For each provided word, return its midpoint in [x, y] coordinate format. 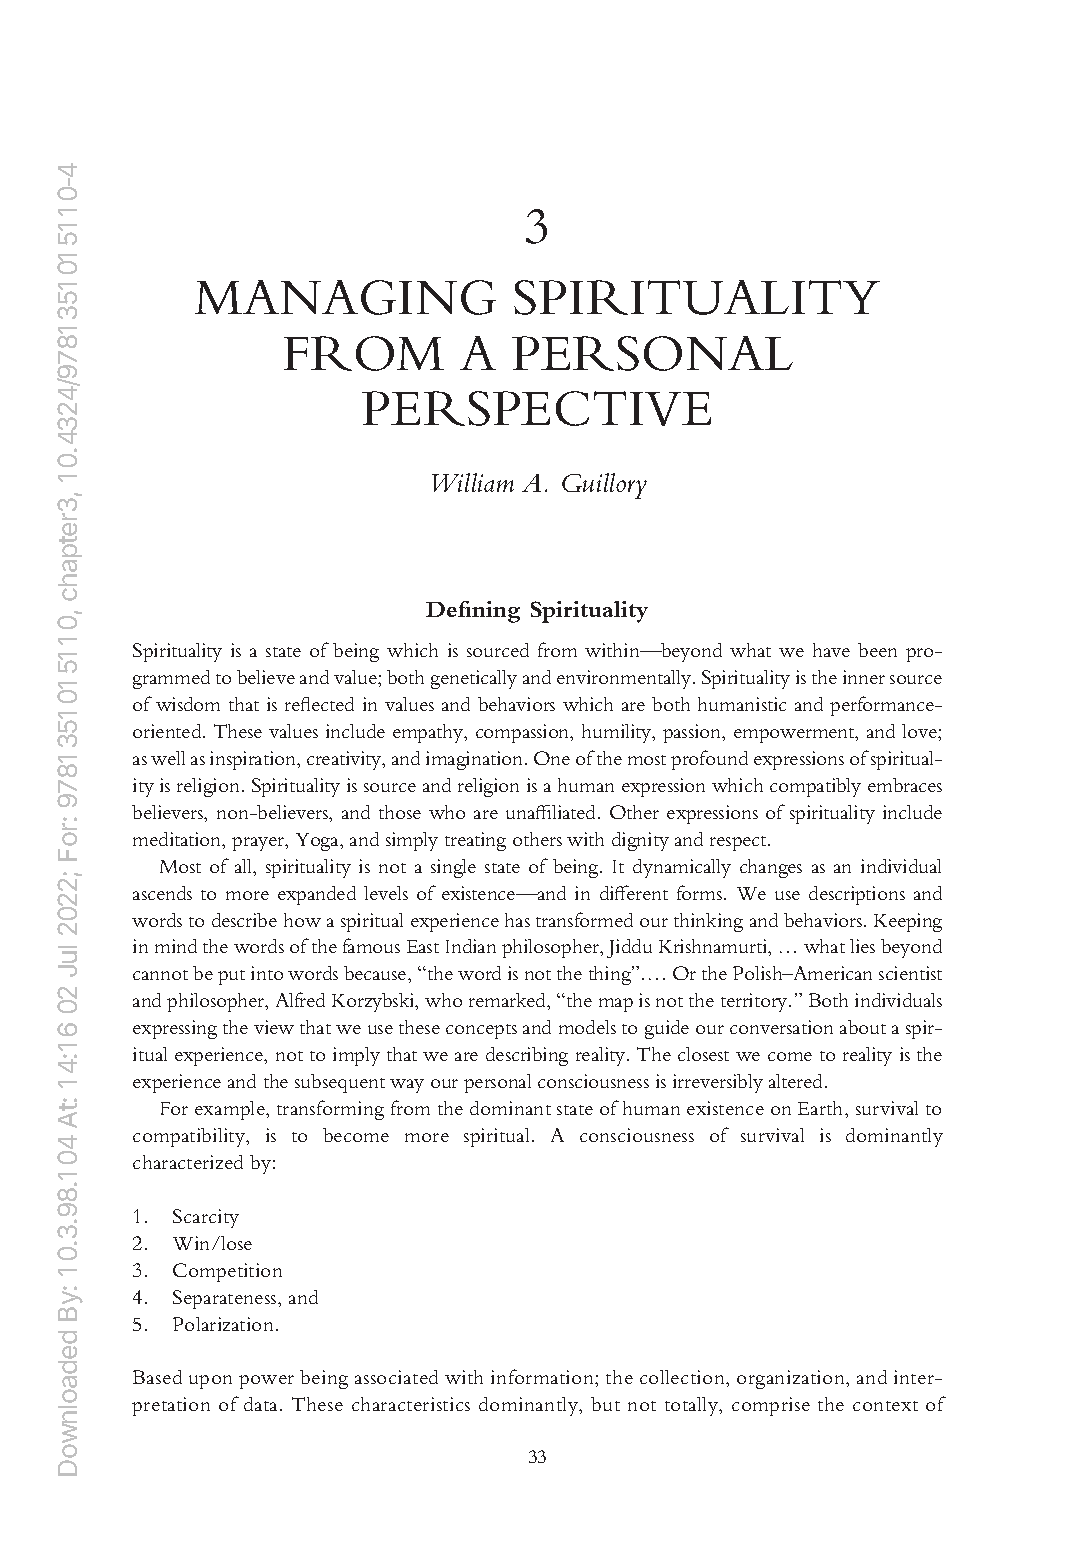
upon [210, 1382]
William [473, 482]
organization [792, 1379]
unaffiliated [552, 812]
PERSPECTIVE [536, 408]
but [605, 1404]
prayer [259, 844]
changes [771, 868]
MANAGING [345, 297]
